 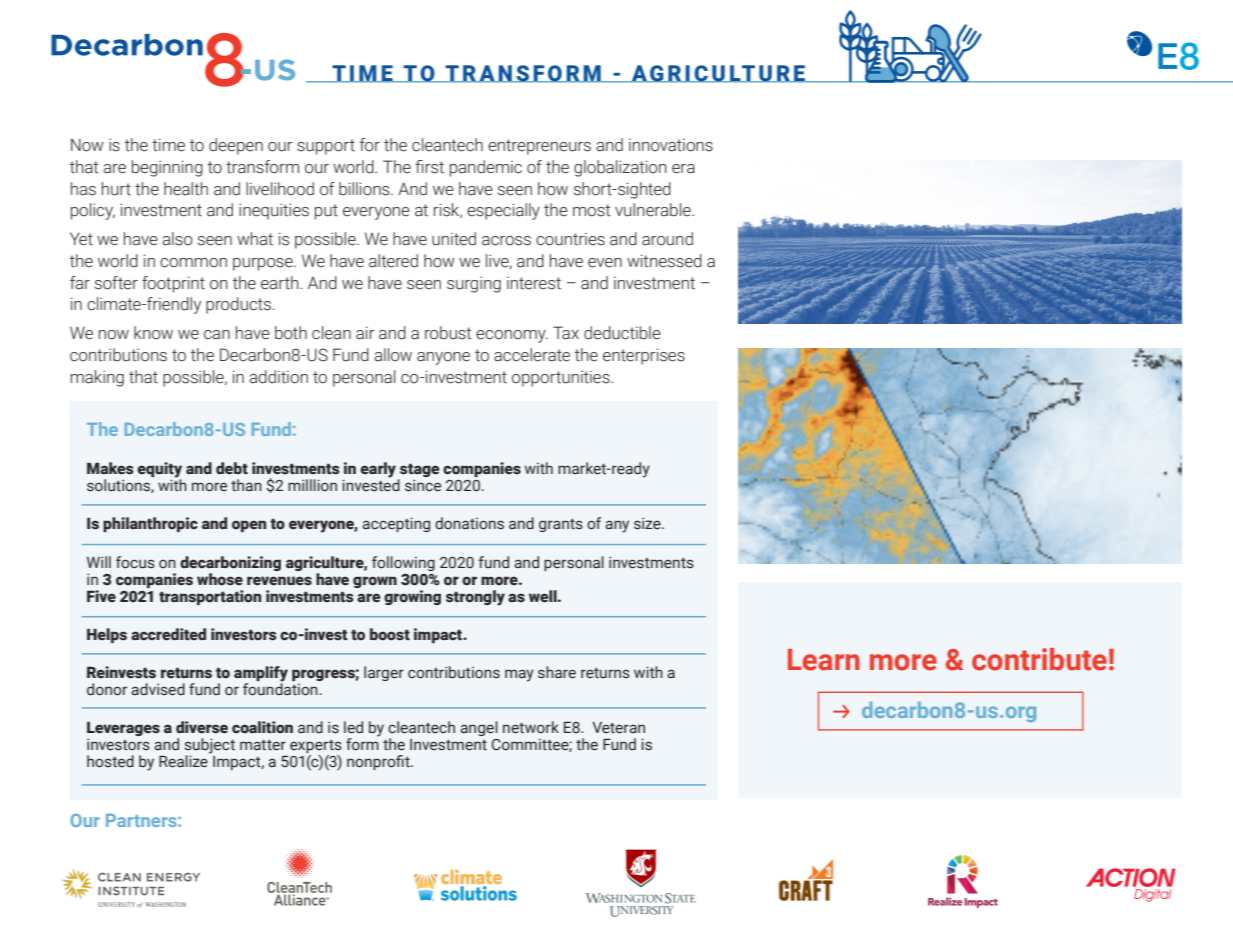 I want to click on innovations, so click(x=671, y=145).
